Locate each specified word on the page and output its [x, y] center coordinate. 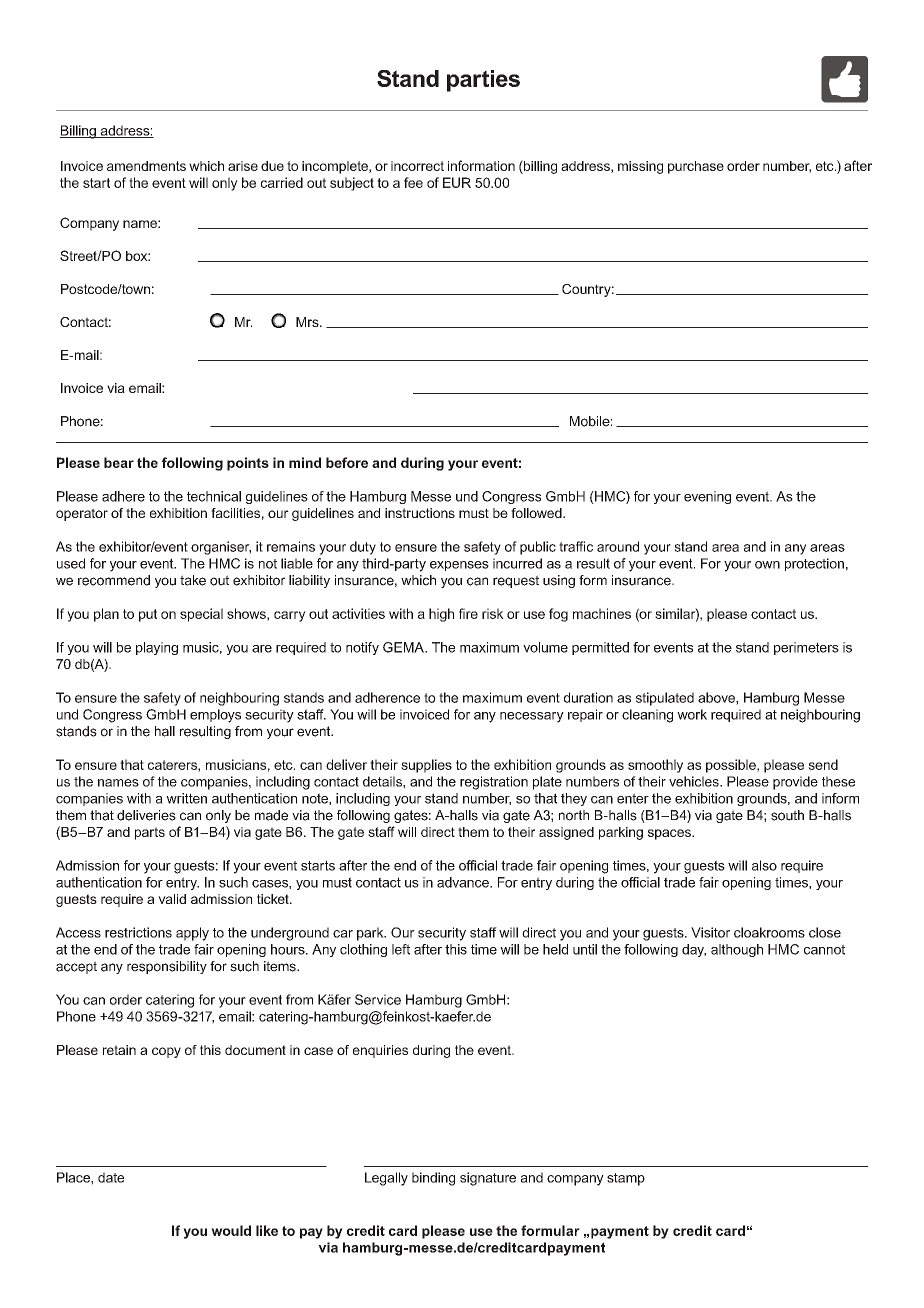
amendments [146, 166]
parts [150, 833]
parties [483, 81]
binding [433, 1179]
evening [707, 497]
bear [119, 462]
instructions [420, 513]
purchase [696, 167]
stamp [626, 1179]
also [764, 865]
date [111, 1177]
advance [464, 882]
